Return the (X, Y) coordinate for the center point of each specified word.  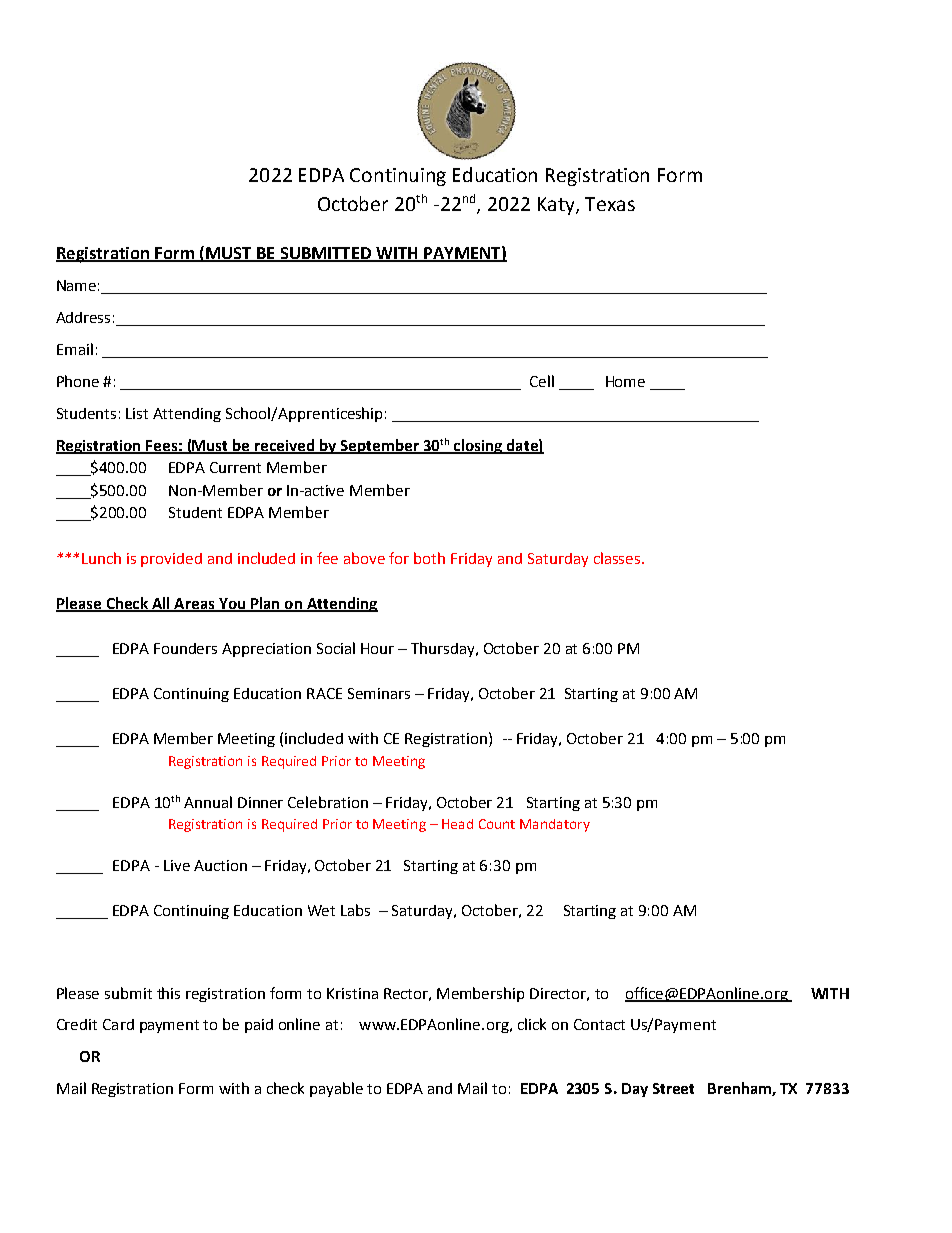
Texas (610, 204)
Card (118, 1024)
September (379, 446)
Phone (78, 381)
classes (618, 558)
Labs (355, 910)
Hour (377, 648)
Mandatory (555, 825)
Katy (557, 206)
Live (177, 865)
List (137, 413)
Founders (185, 648)
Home (625, 381)
